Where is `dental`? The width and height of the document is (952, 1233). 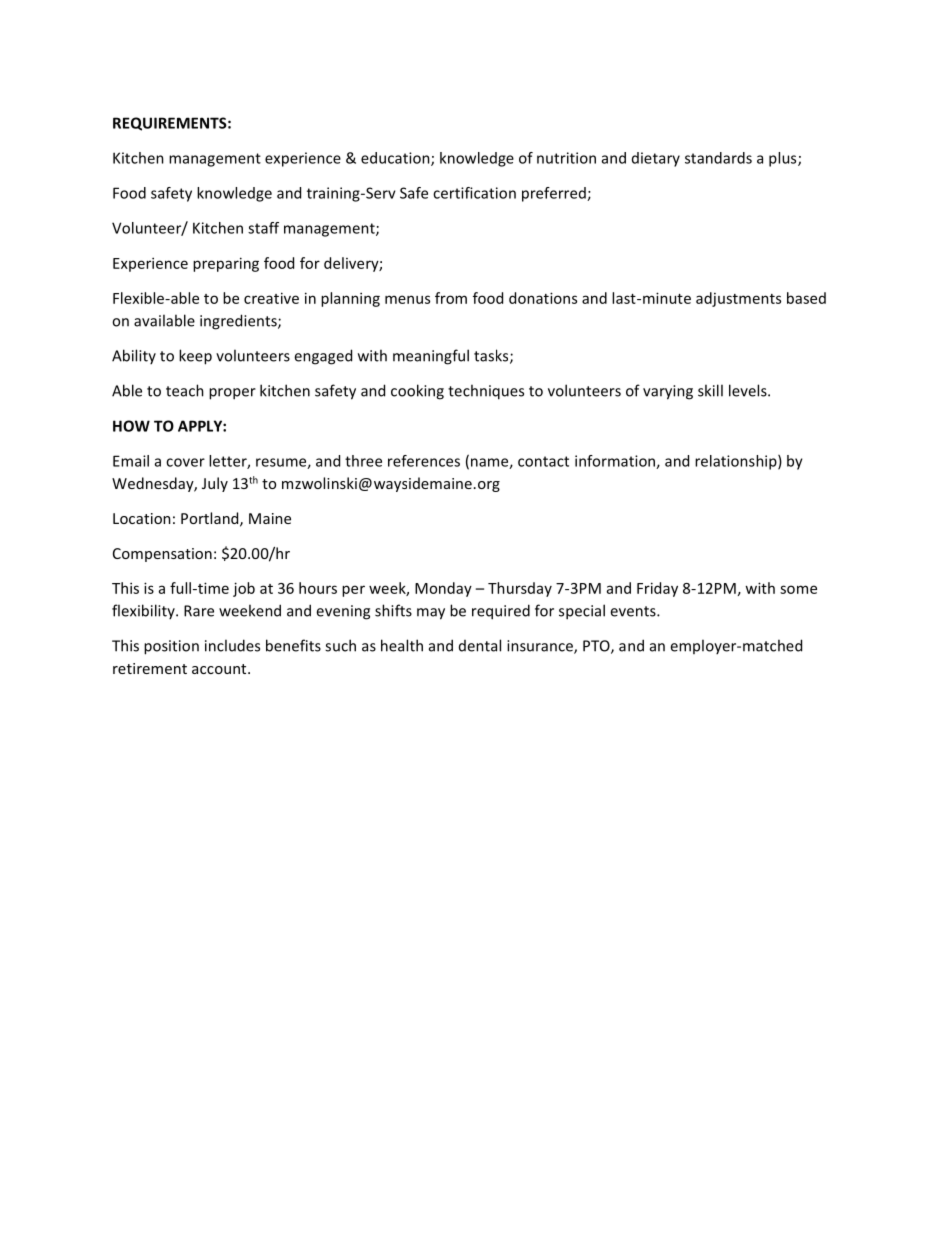
dental is located at coordinates (480, 645).
